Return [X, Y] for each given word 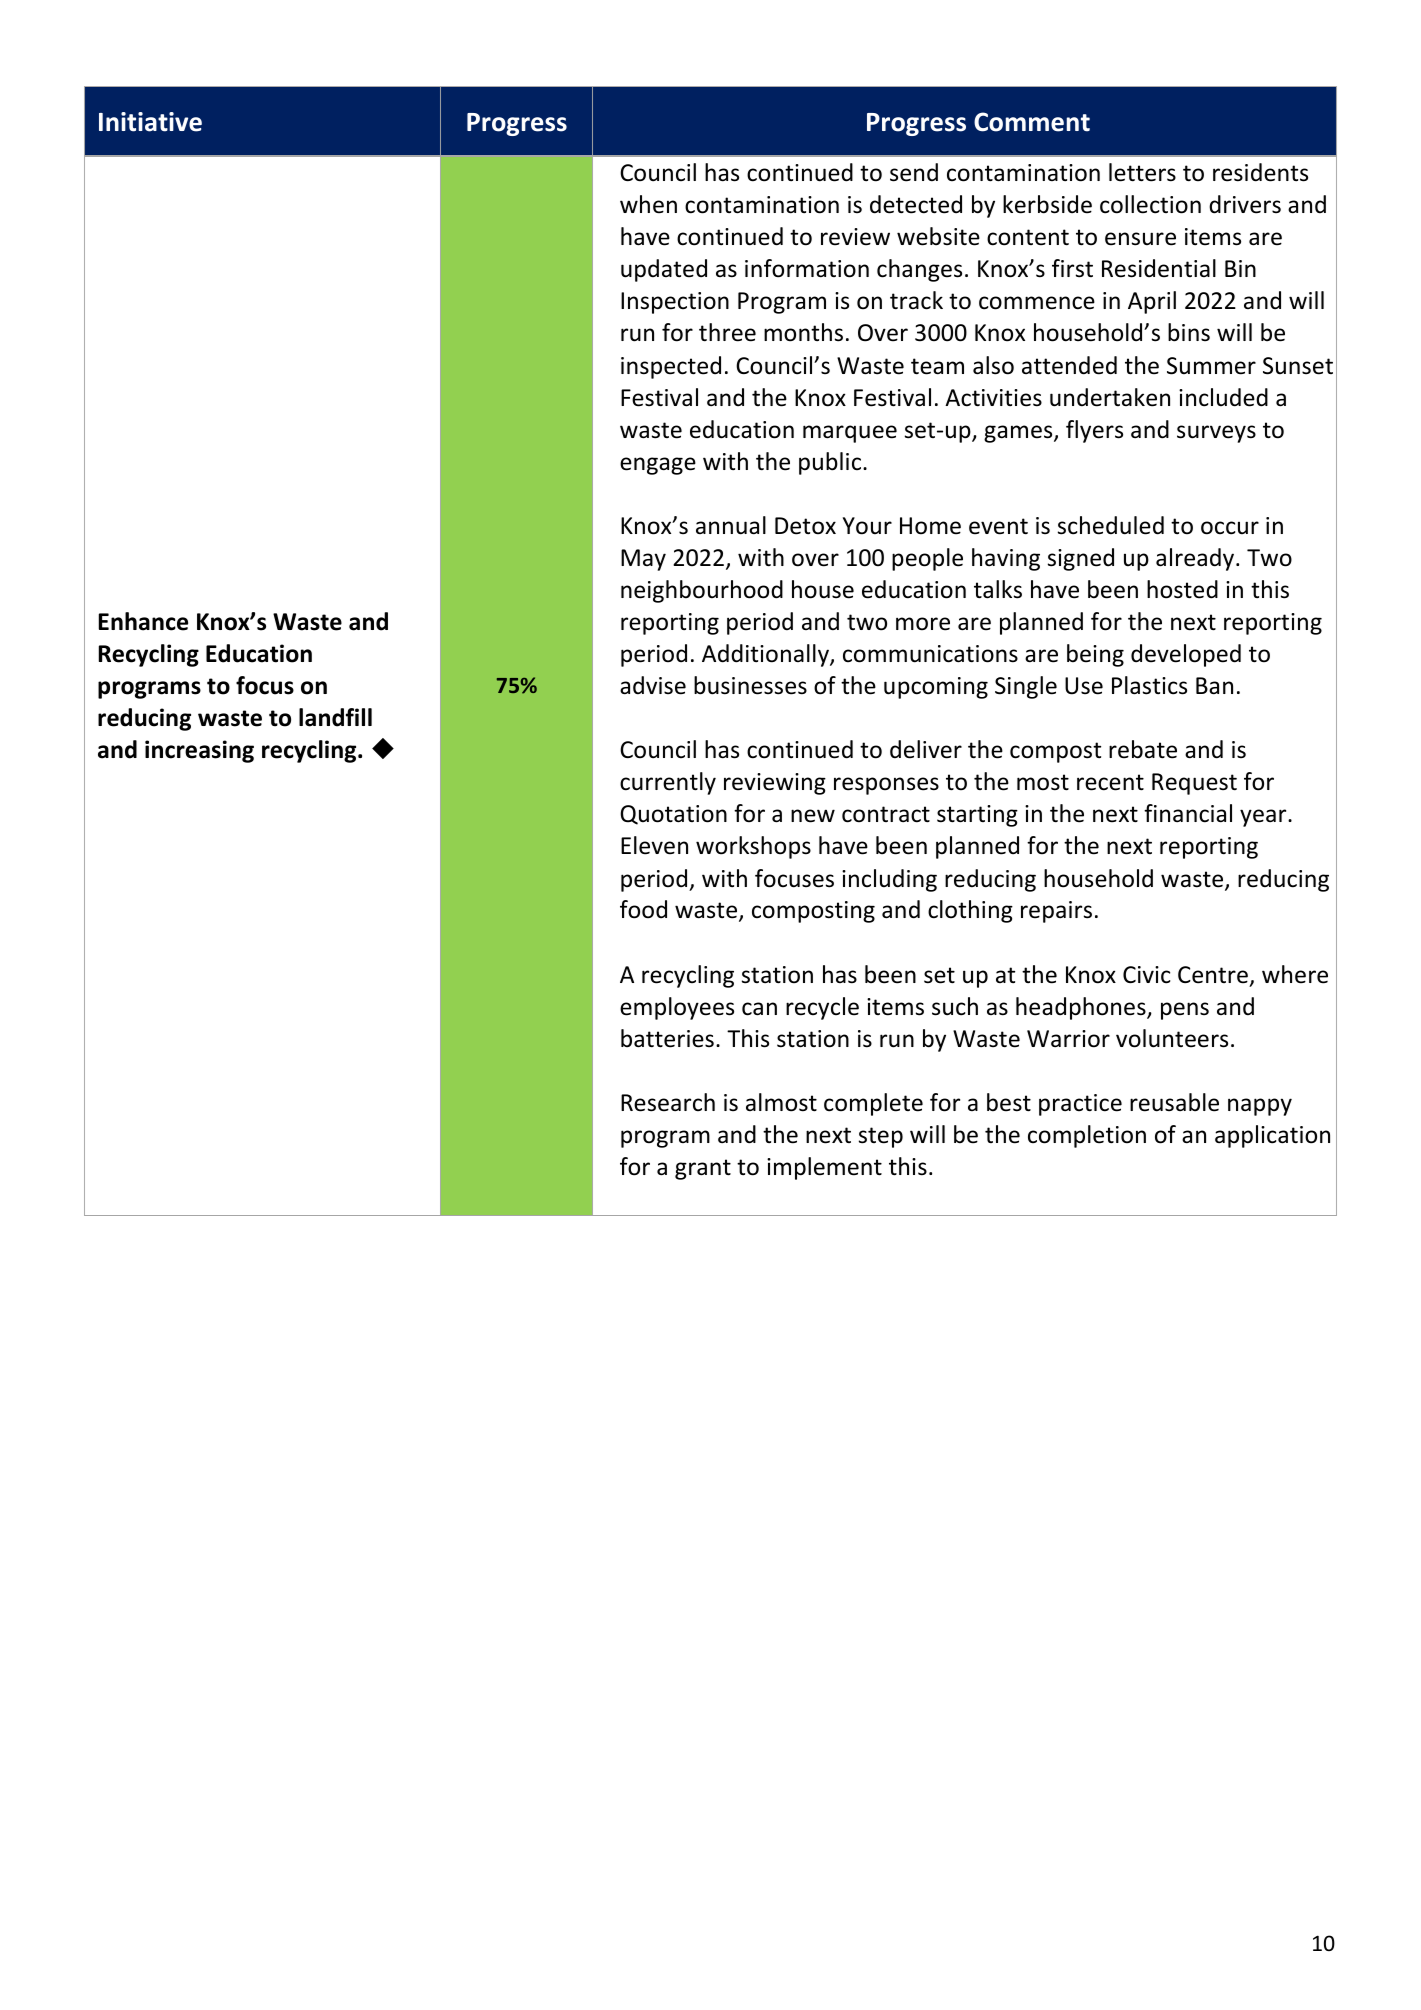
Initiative [150, 122]
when [648, 204]
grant [703, 1169]
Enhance [143, 621]
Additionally [766, 655]
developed [1186, 655]
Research [668, 1102]
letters [1142, 172]
